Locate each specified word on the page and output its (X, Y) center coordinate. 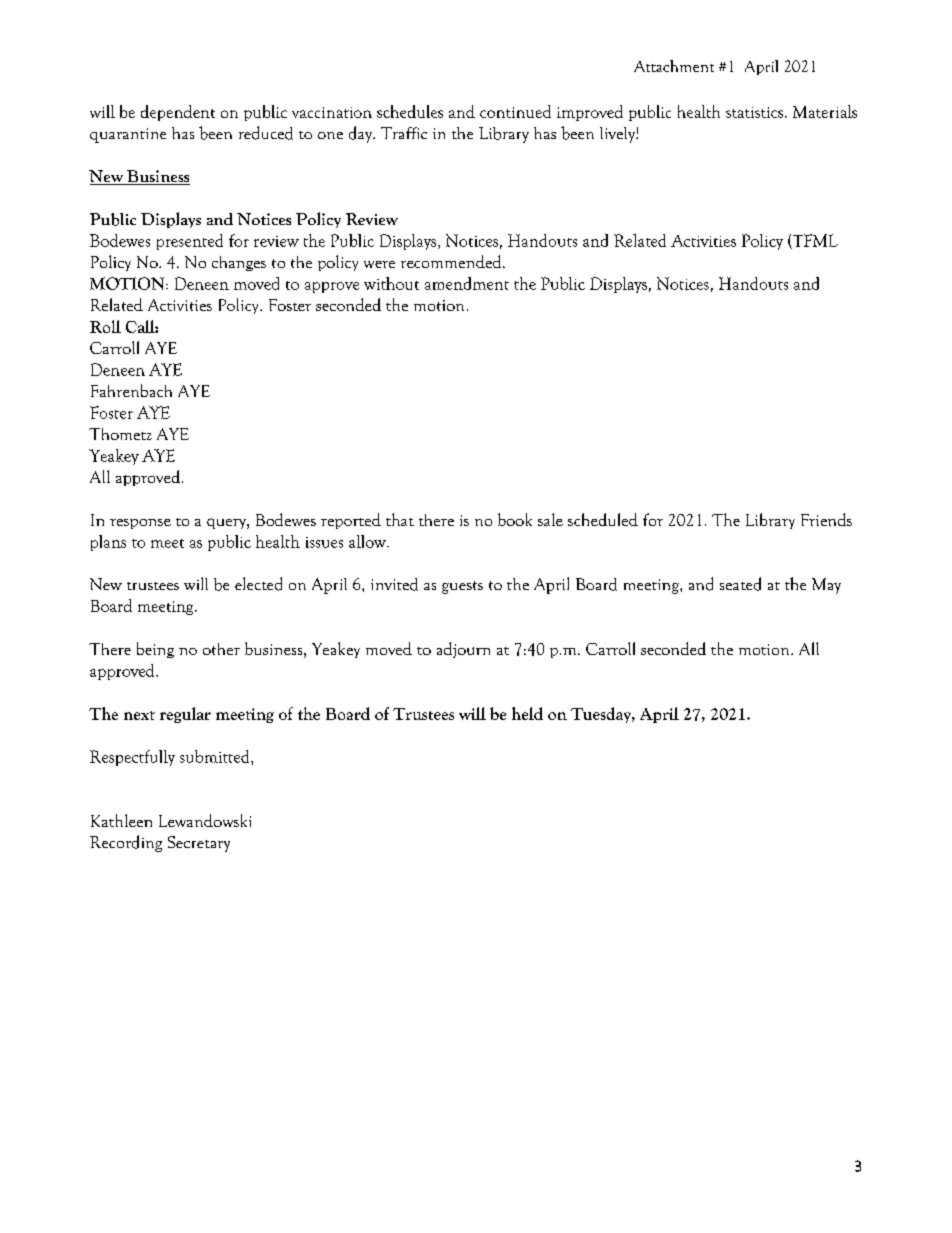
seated (740, 584)
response (140, 524)
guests (462, 587)
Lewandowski (205, 820)
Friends (826, 519)
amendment (467, 283)
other (221, 649)
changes (239, 263)
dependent (178, 113)
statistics (756, 112)
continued (515, 111)
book (515, 519)
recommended (452, 261)
